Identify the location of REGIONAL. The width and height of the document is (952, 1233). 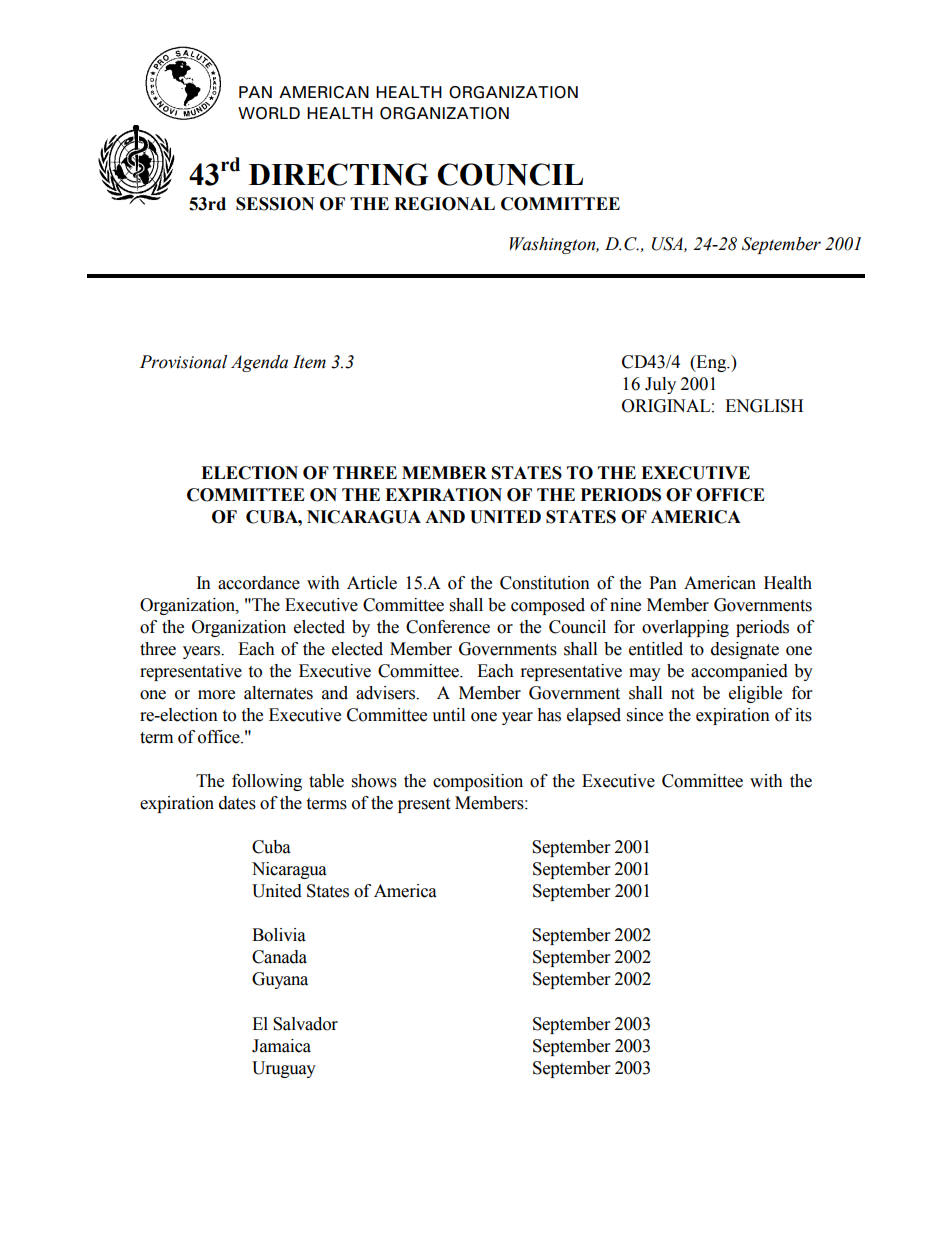
(444, 204).
